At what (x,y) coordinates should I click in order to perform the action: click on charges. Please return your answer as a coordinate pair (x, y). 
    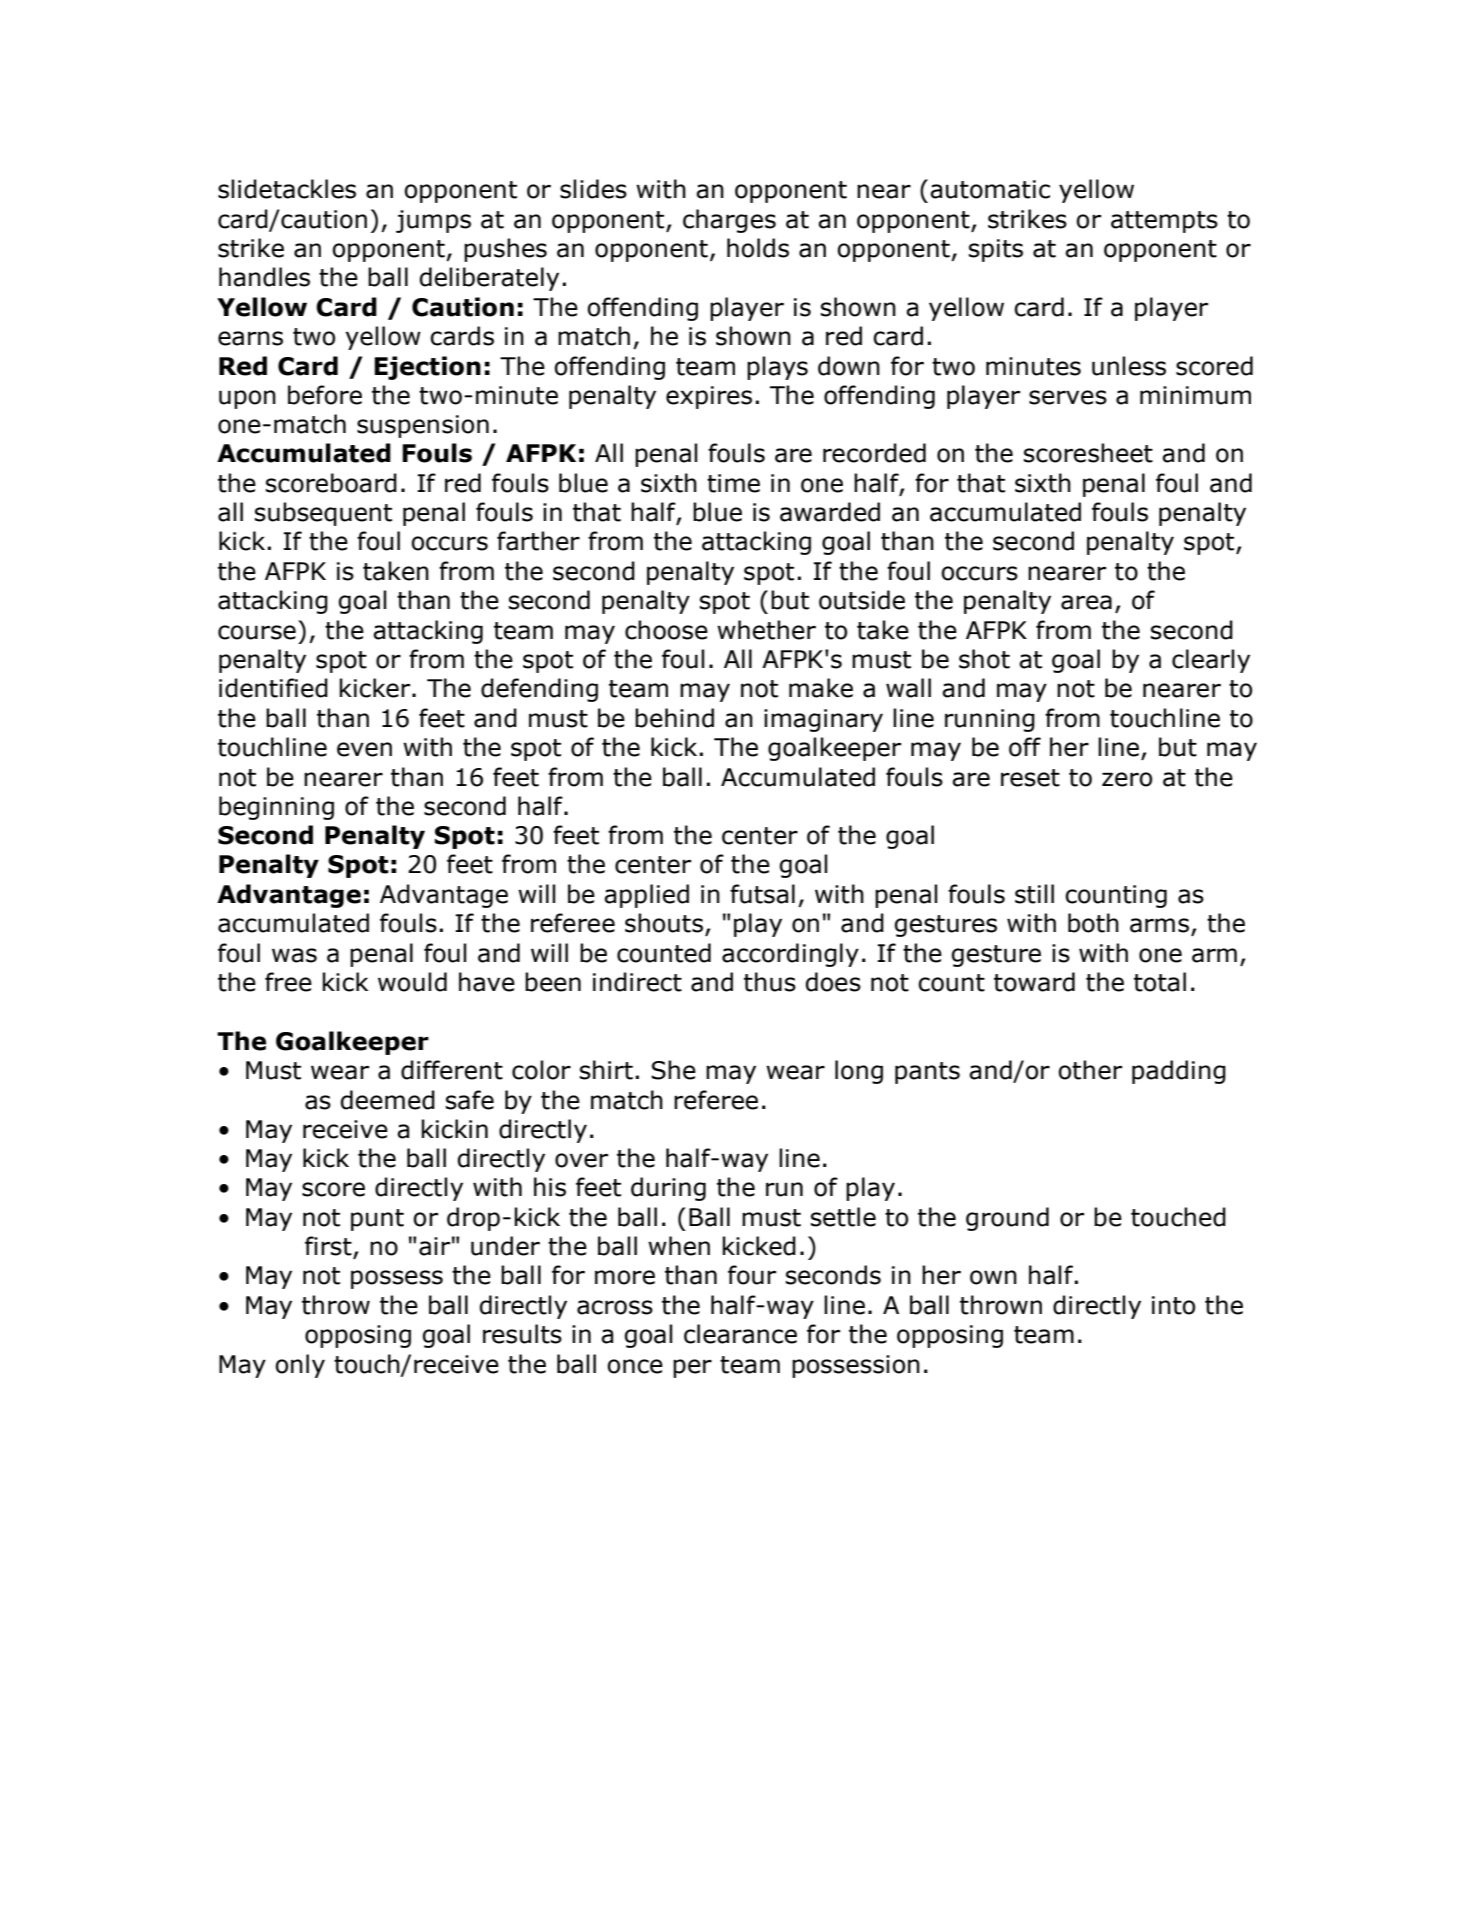
    Looking at the image, I should click on (729, 221).
